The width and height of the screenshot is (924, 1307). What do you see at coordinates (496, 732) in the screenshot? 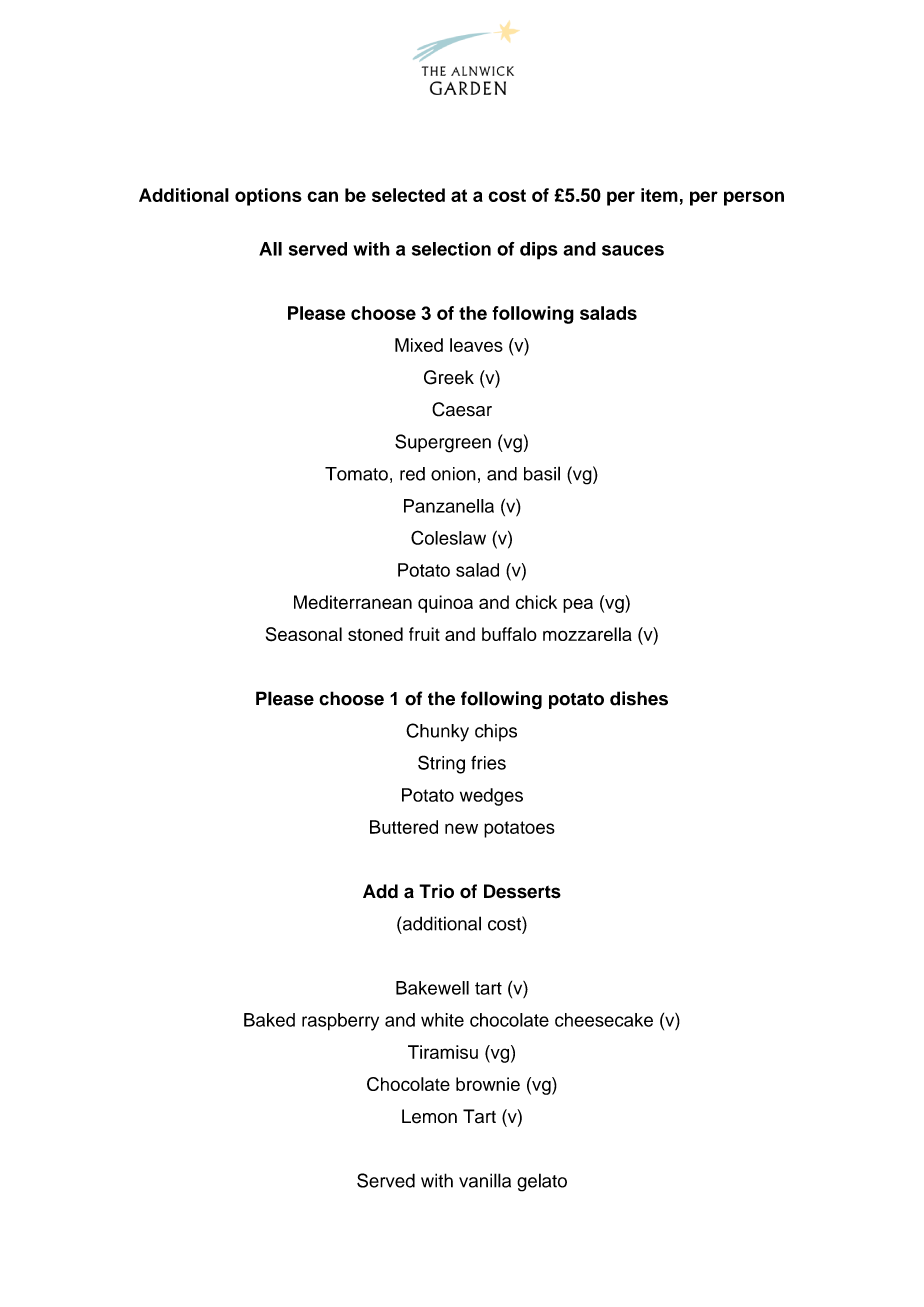
I see `chips` at bounding box center [496, 732].
